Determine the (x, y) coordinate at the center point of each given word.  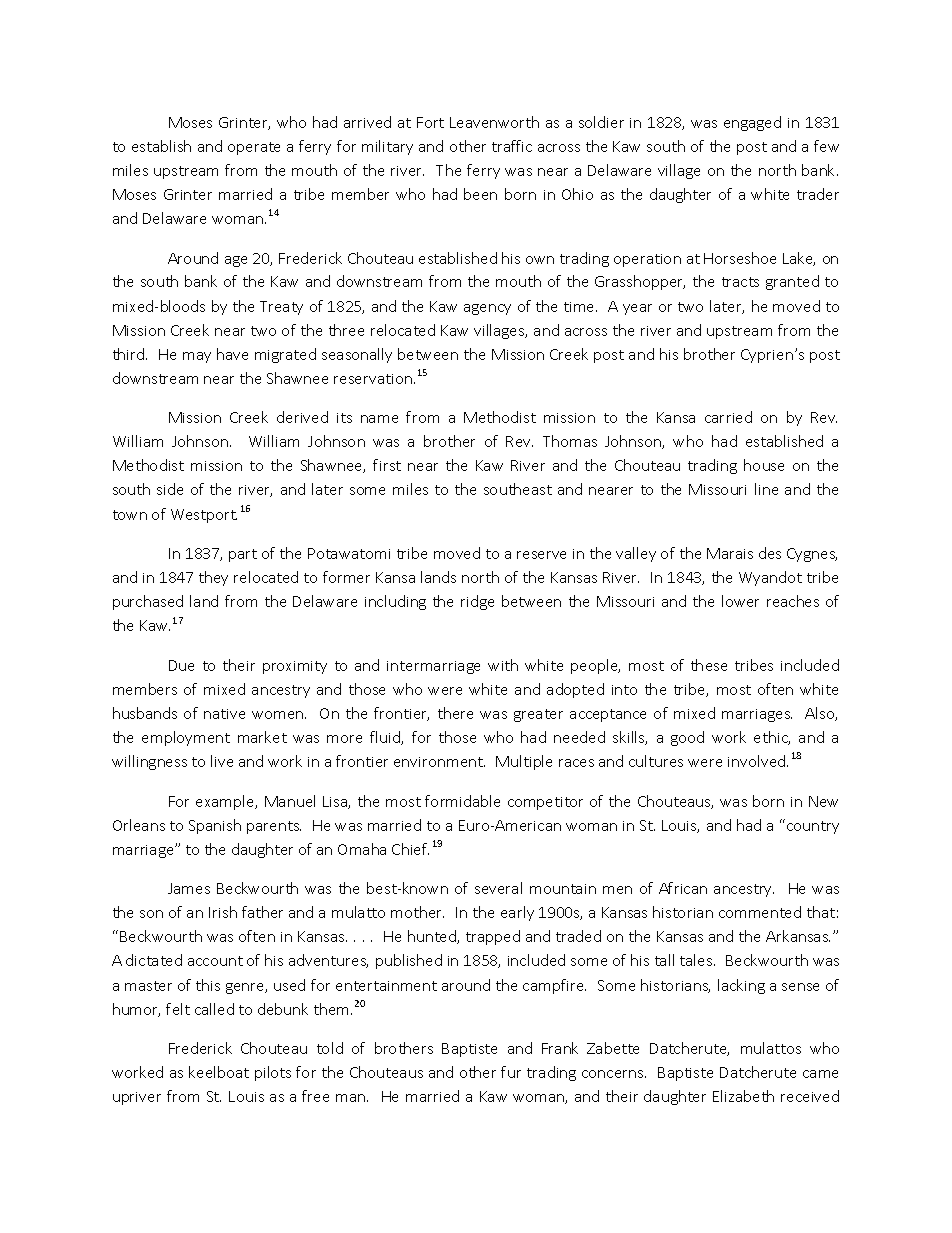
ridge (477, 602)
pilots (273, 1073)
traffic (512, 146)
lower (740, 601)
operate (254, 148)
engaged (752, 123)
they (213, 578)
